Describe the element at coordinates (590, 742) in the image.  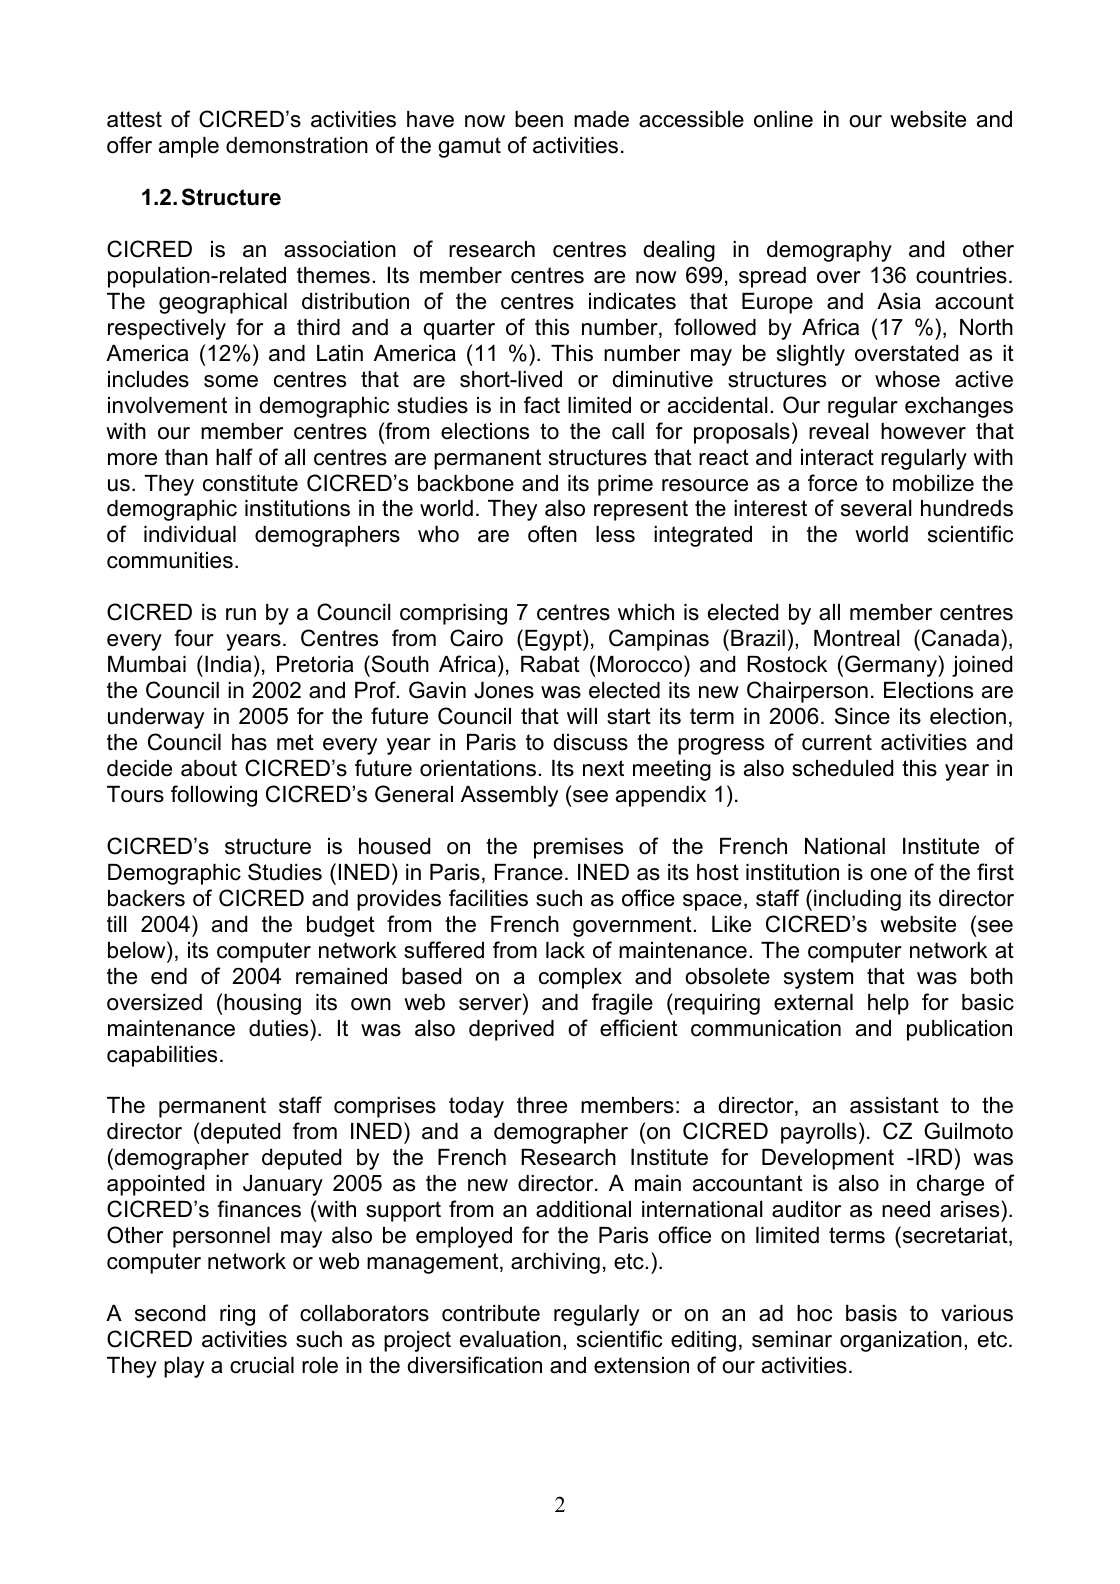
I see `discuss` at that location.
